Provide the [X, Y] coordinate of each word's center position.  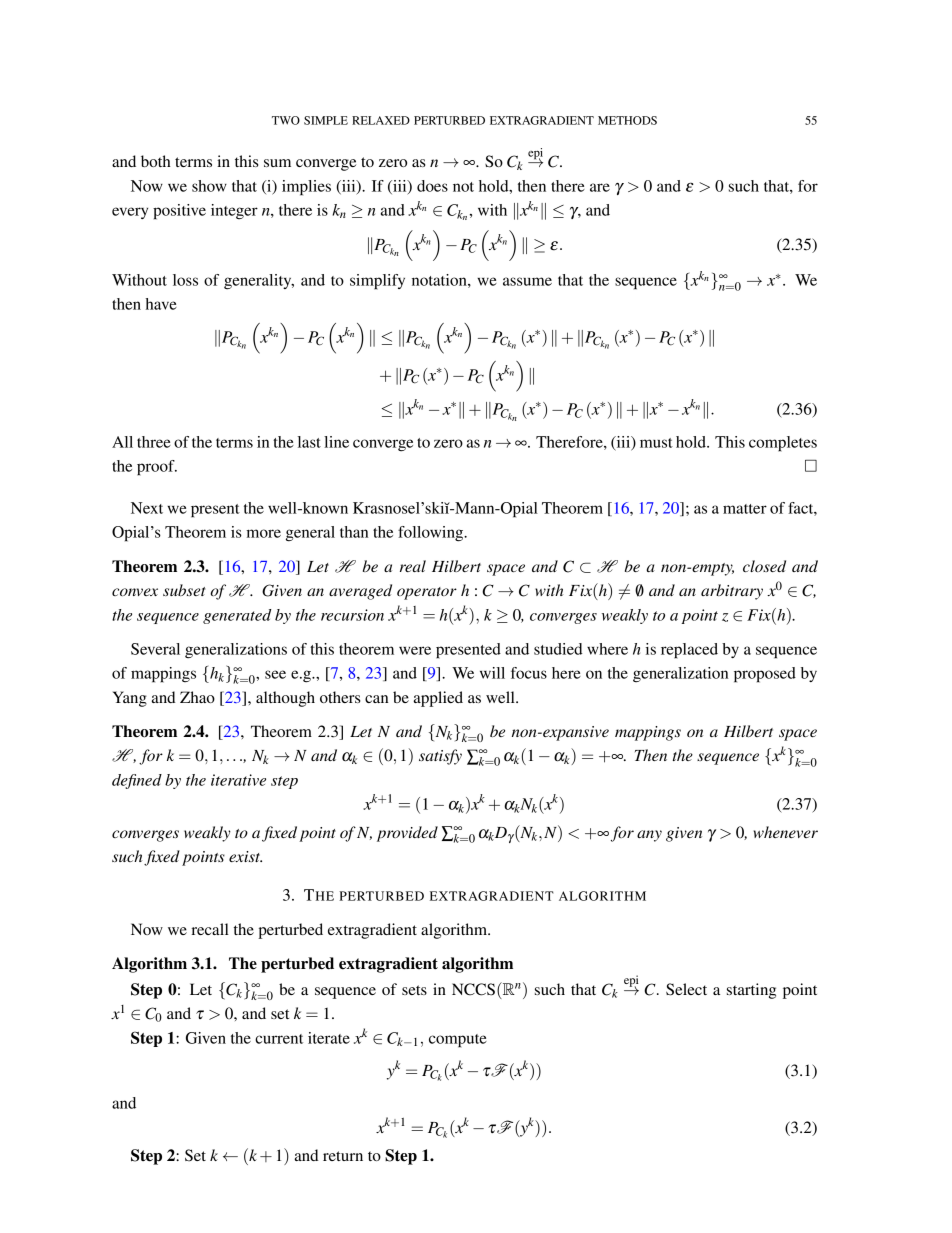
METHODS [627, 120]
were [415, 650]
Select [686, 989]
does [432, 186]
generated [237, 616]
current [279, 1039]
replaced [689, 651]
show [209, 186]
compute [458, 1041]
